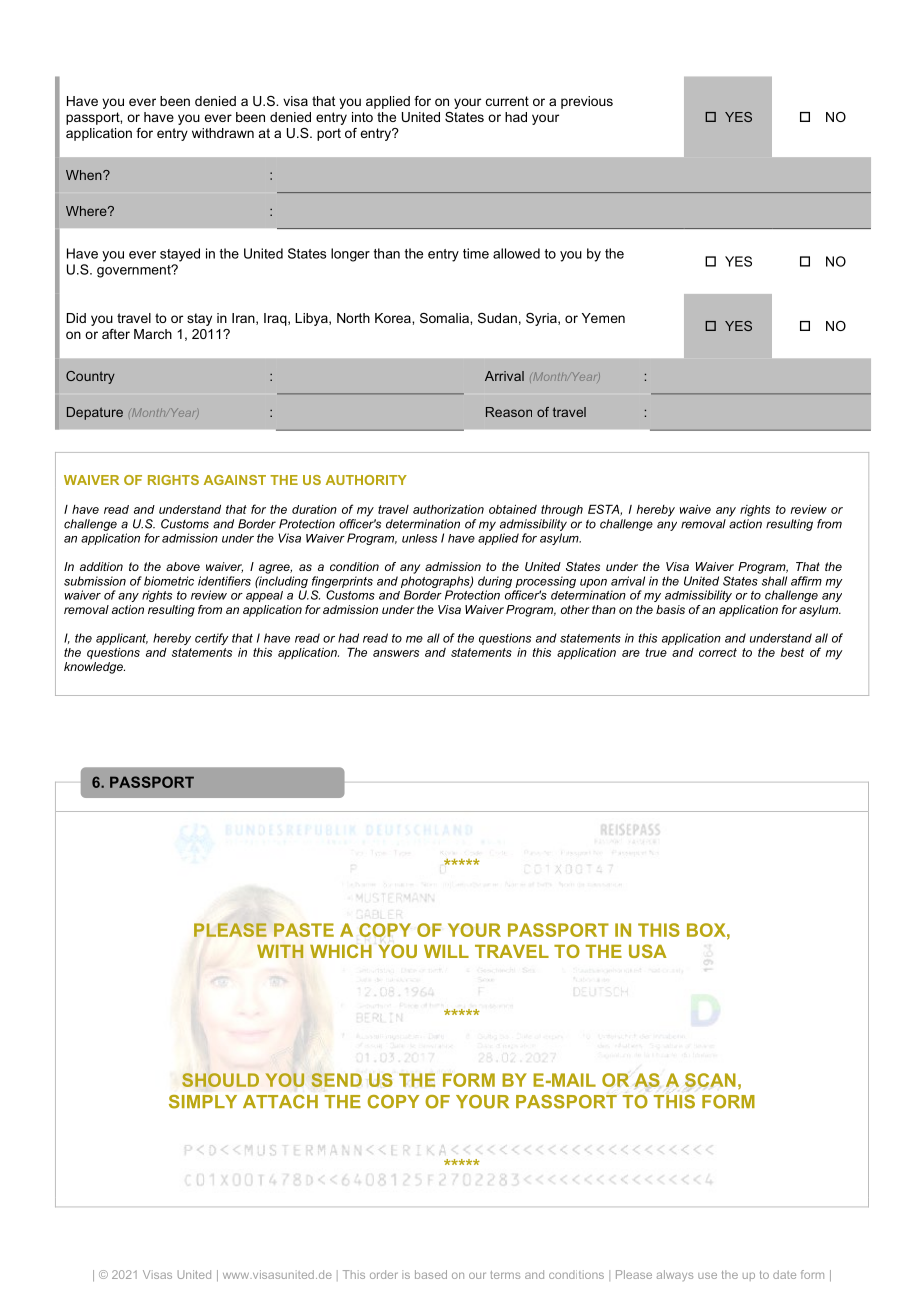 The width and height of the image is (924, 1308). Describe the element at coordinates (507, 101) in the image. I see `current` at that location.
